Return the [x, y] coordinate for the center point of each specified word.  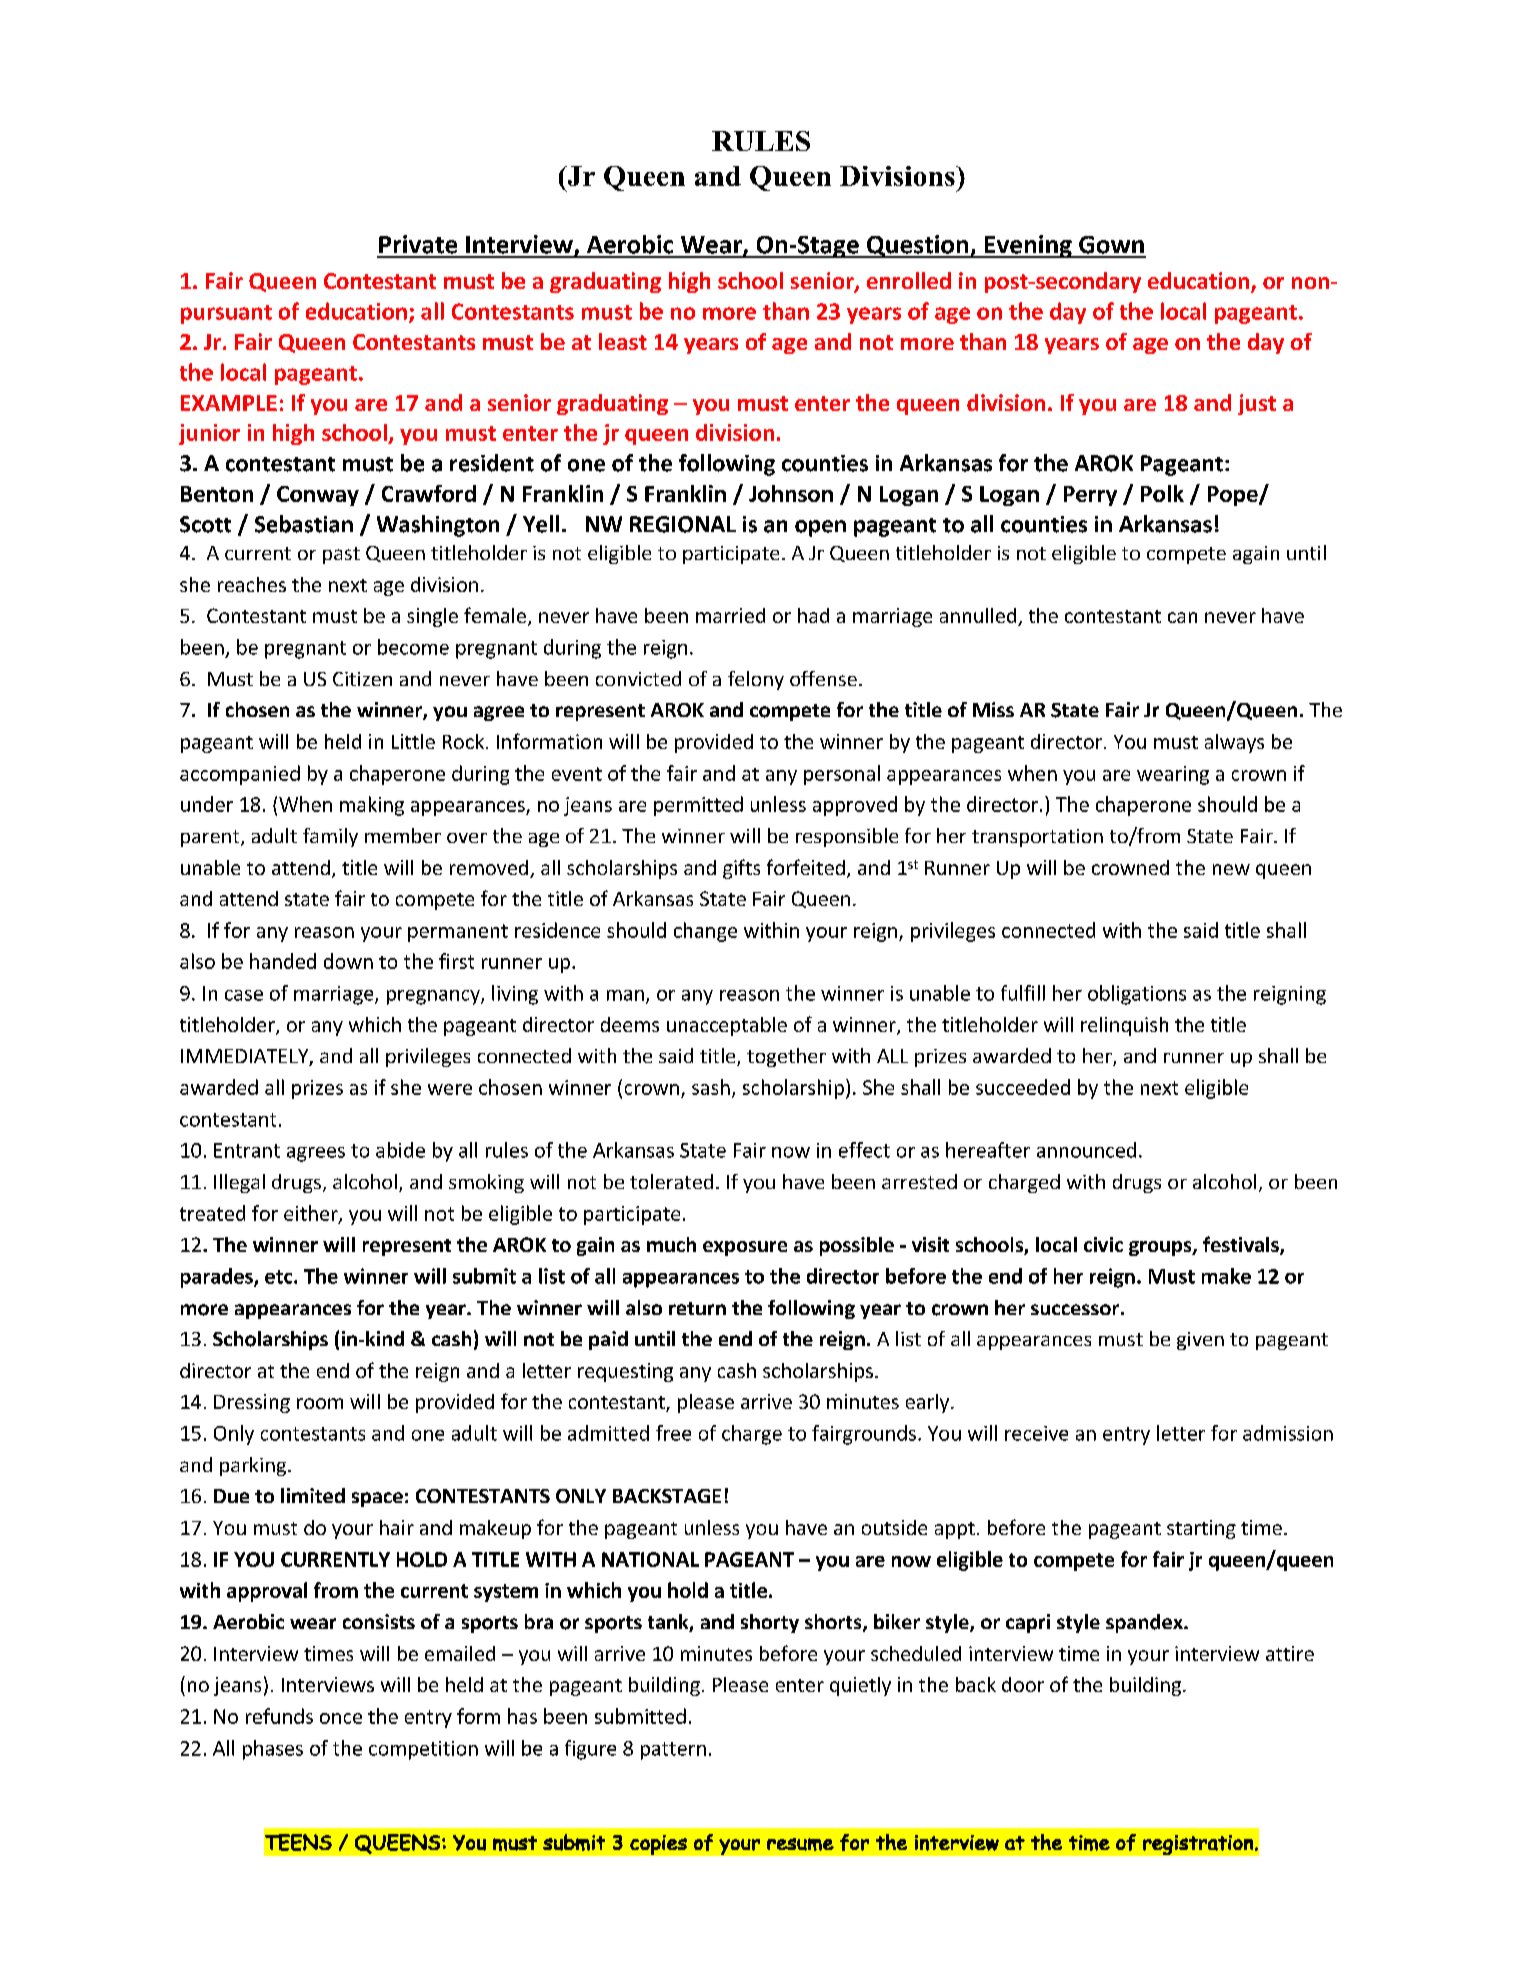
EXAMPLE [229, 403]
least [623, 341]
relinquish [1124, 1026]
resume [800, 1844]
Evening [1028, 246]
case [244, 995]
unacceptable [727, 1026]
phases [273, 1750]
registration [1198, 1845]
